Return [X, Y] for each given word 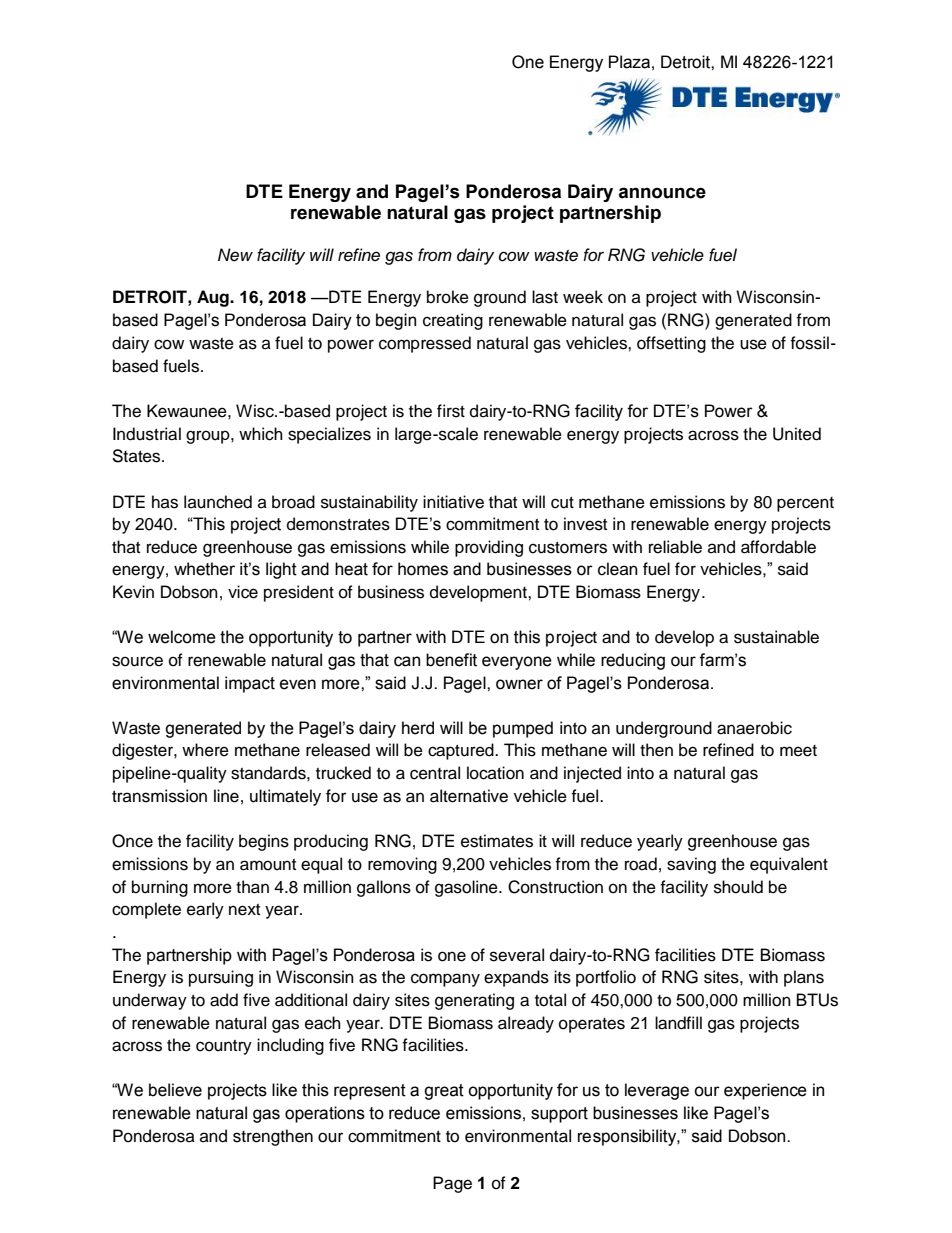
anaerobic [754, 728]
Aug [214, 298]
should [738, 887]
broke [448, 297]
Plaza [629, 62]
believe [175, 1090]
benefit [451, 660]
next [244, 910]
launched [218, 502]
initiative [453, 502]
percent [805, 504]
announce [662, 193]
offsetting [671, 344]
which [261, 434]
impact [250, 684]
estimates [497, 841]
